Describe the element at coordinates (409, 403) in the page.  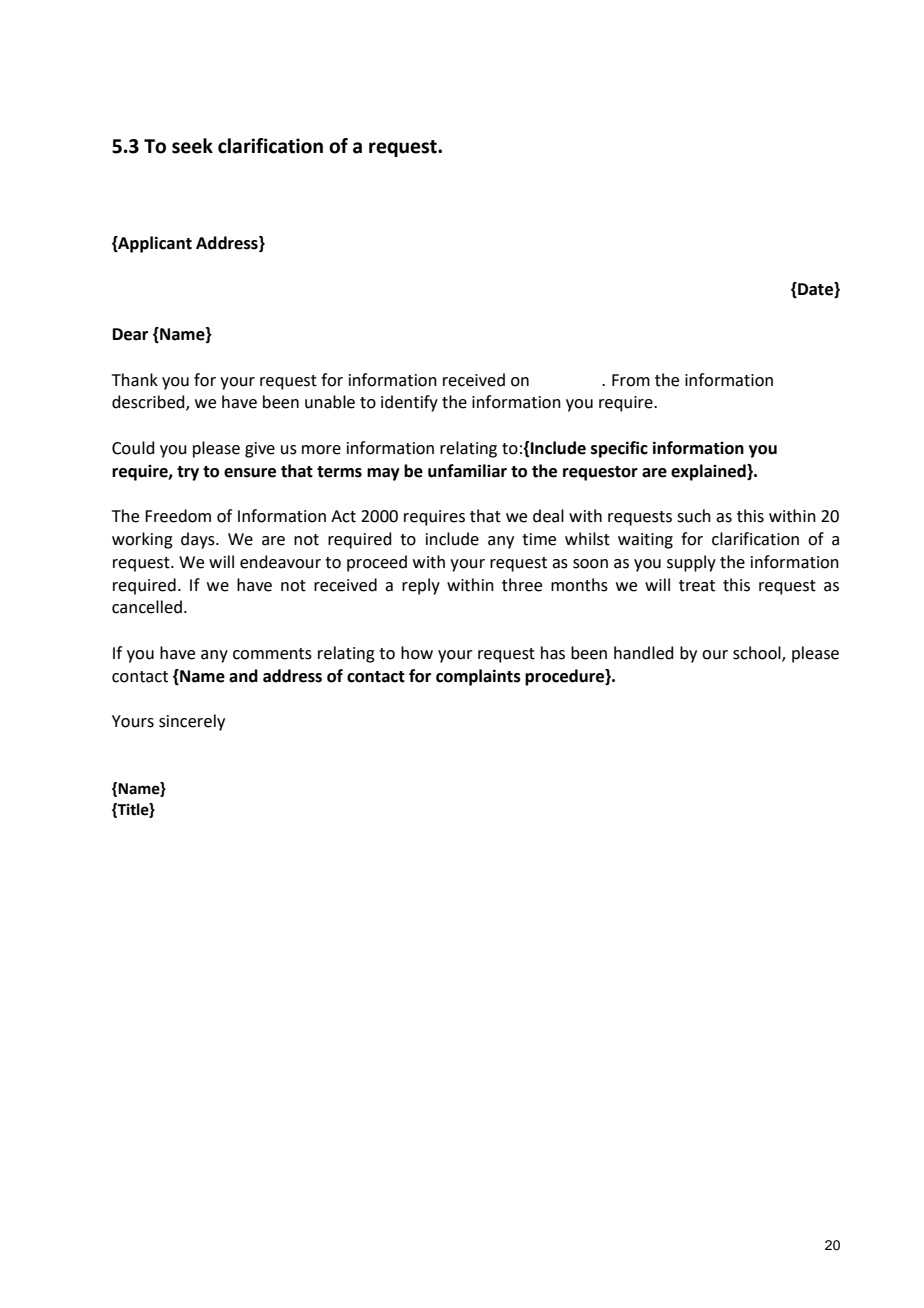
I see `identify` at that location.
